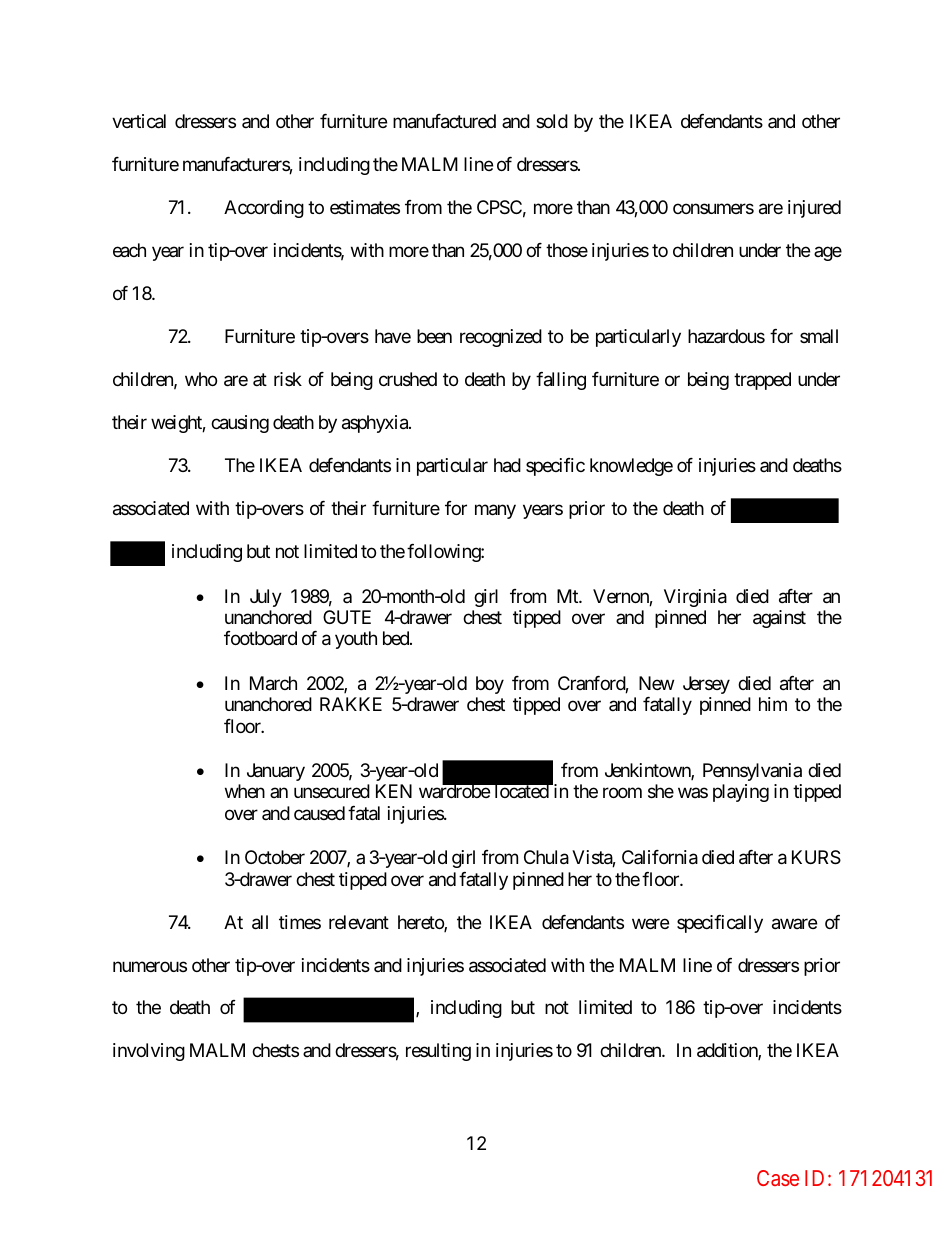  What do you see at coordinates (814, 209) in the image?
I see `injured` at bounding box center [814, 209].
